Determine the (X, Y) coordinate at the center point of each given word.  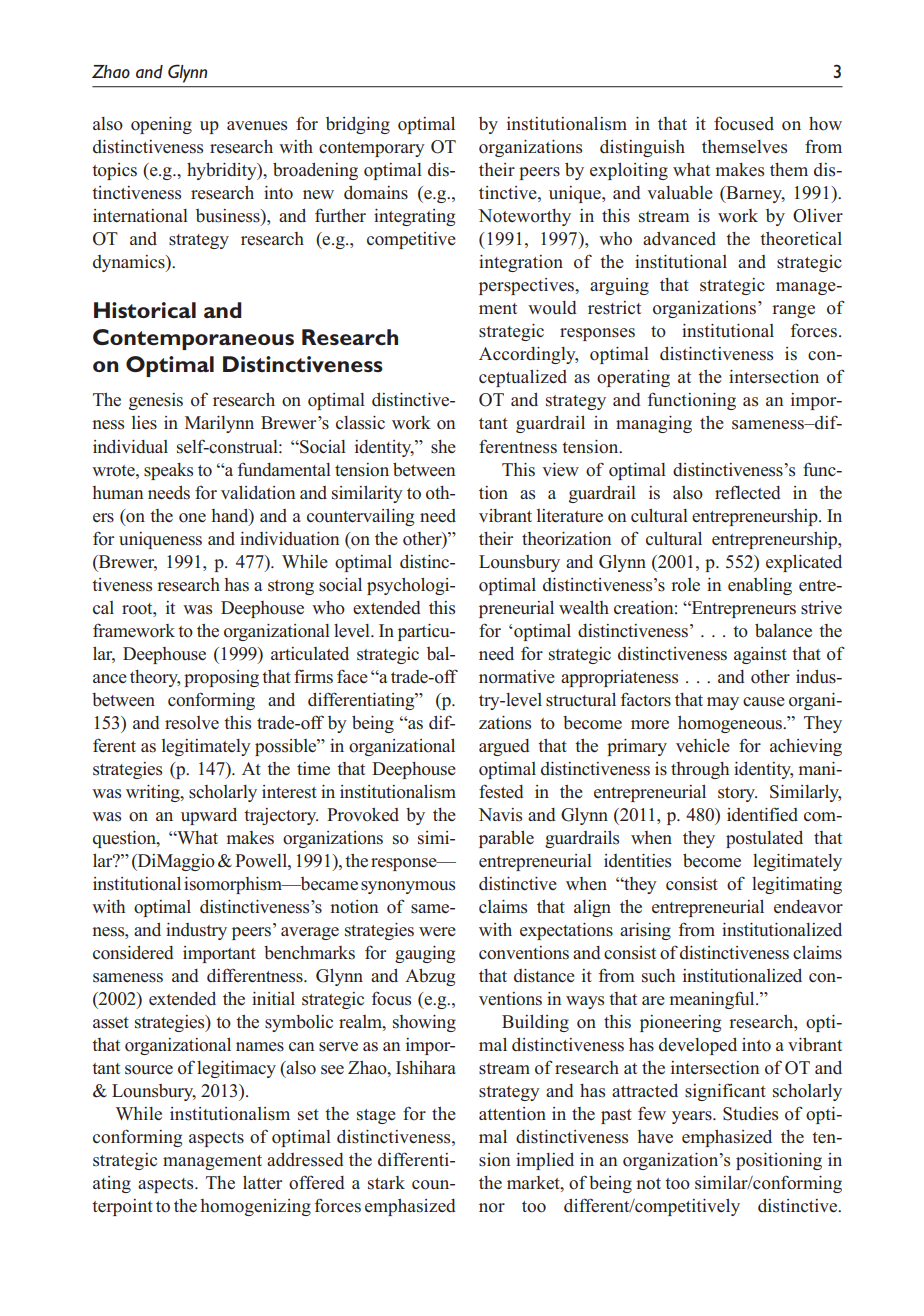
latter (262, 1182)
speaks (168, 471)
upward (209, 816)
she (443, 447)
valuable (680, 193)
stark (386, 1183)
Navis (500, 815)
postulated (764, 839)
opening (161, 125)
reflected (748, 492)
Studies (750, 1114)
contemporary (372, 149)
